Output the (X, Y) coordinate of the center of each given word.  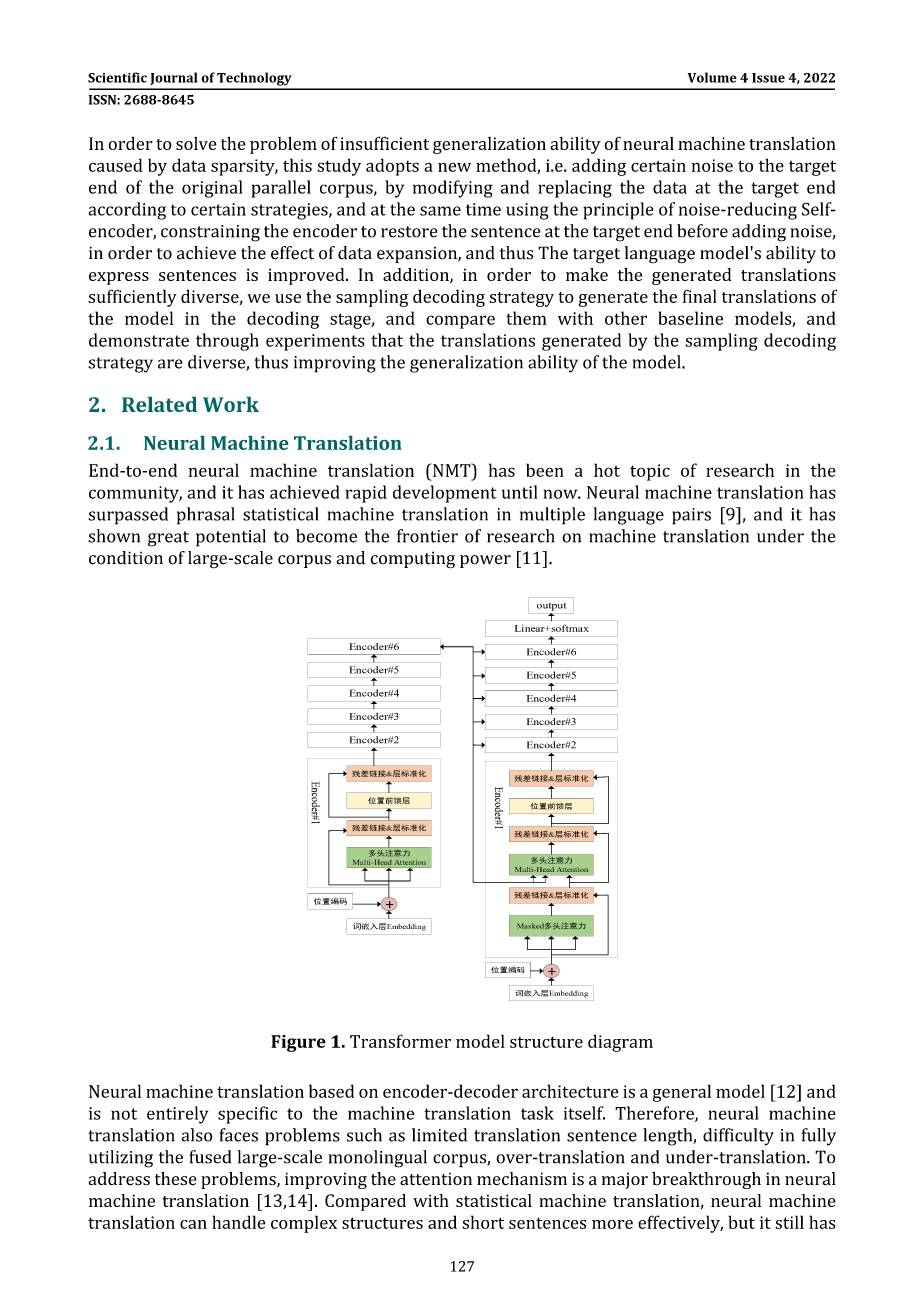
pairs (691, 516)
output (551, 607)
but (741, 1222)
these (176, 1179)
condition (126, 558)
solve (196, 143)
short (483, 1222)
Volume (712, 77)
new (454, 167)
